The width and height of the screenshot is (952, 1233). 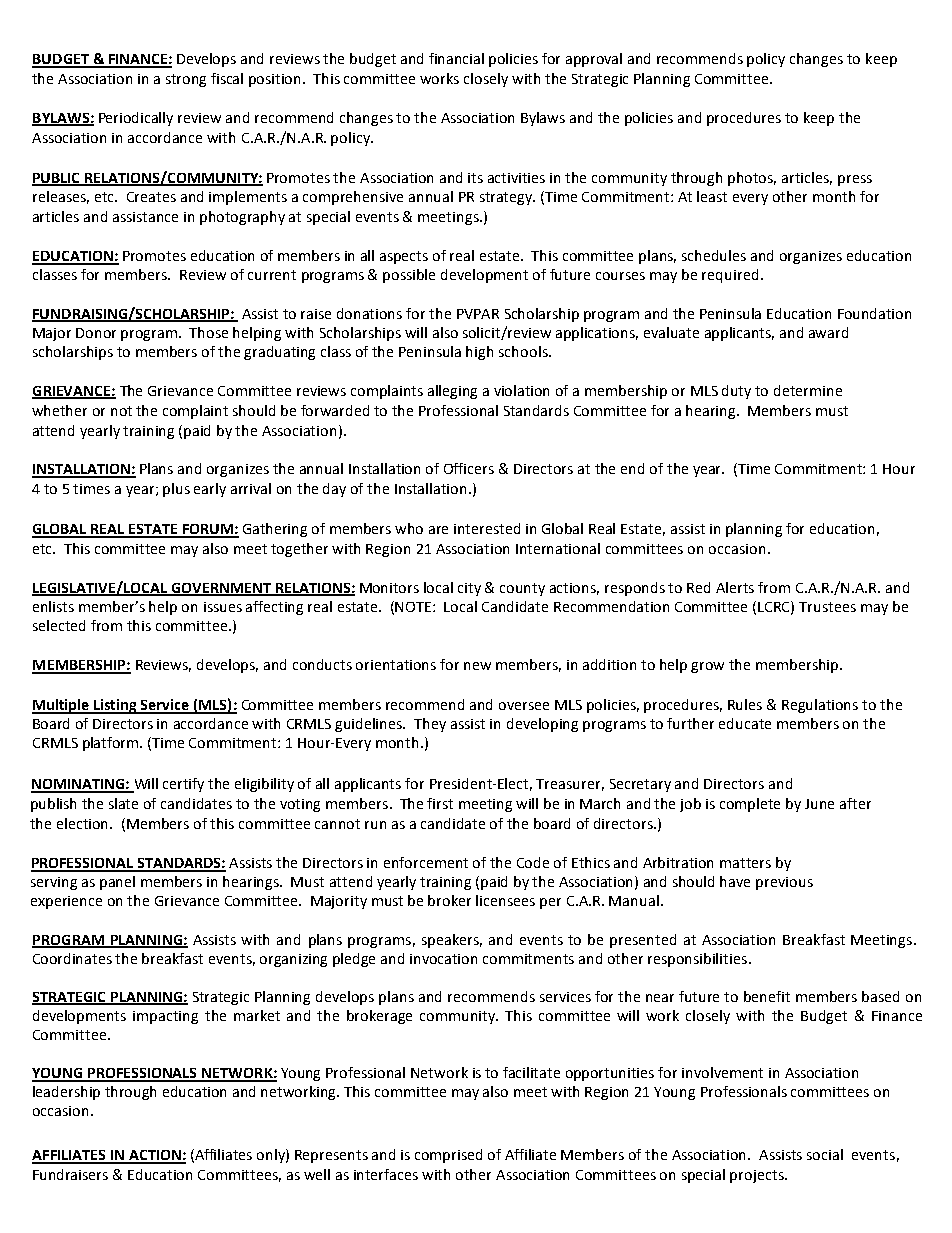 I want to click on award, so click(x=828, y=332).
